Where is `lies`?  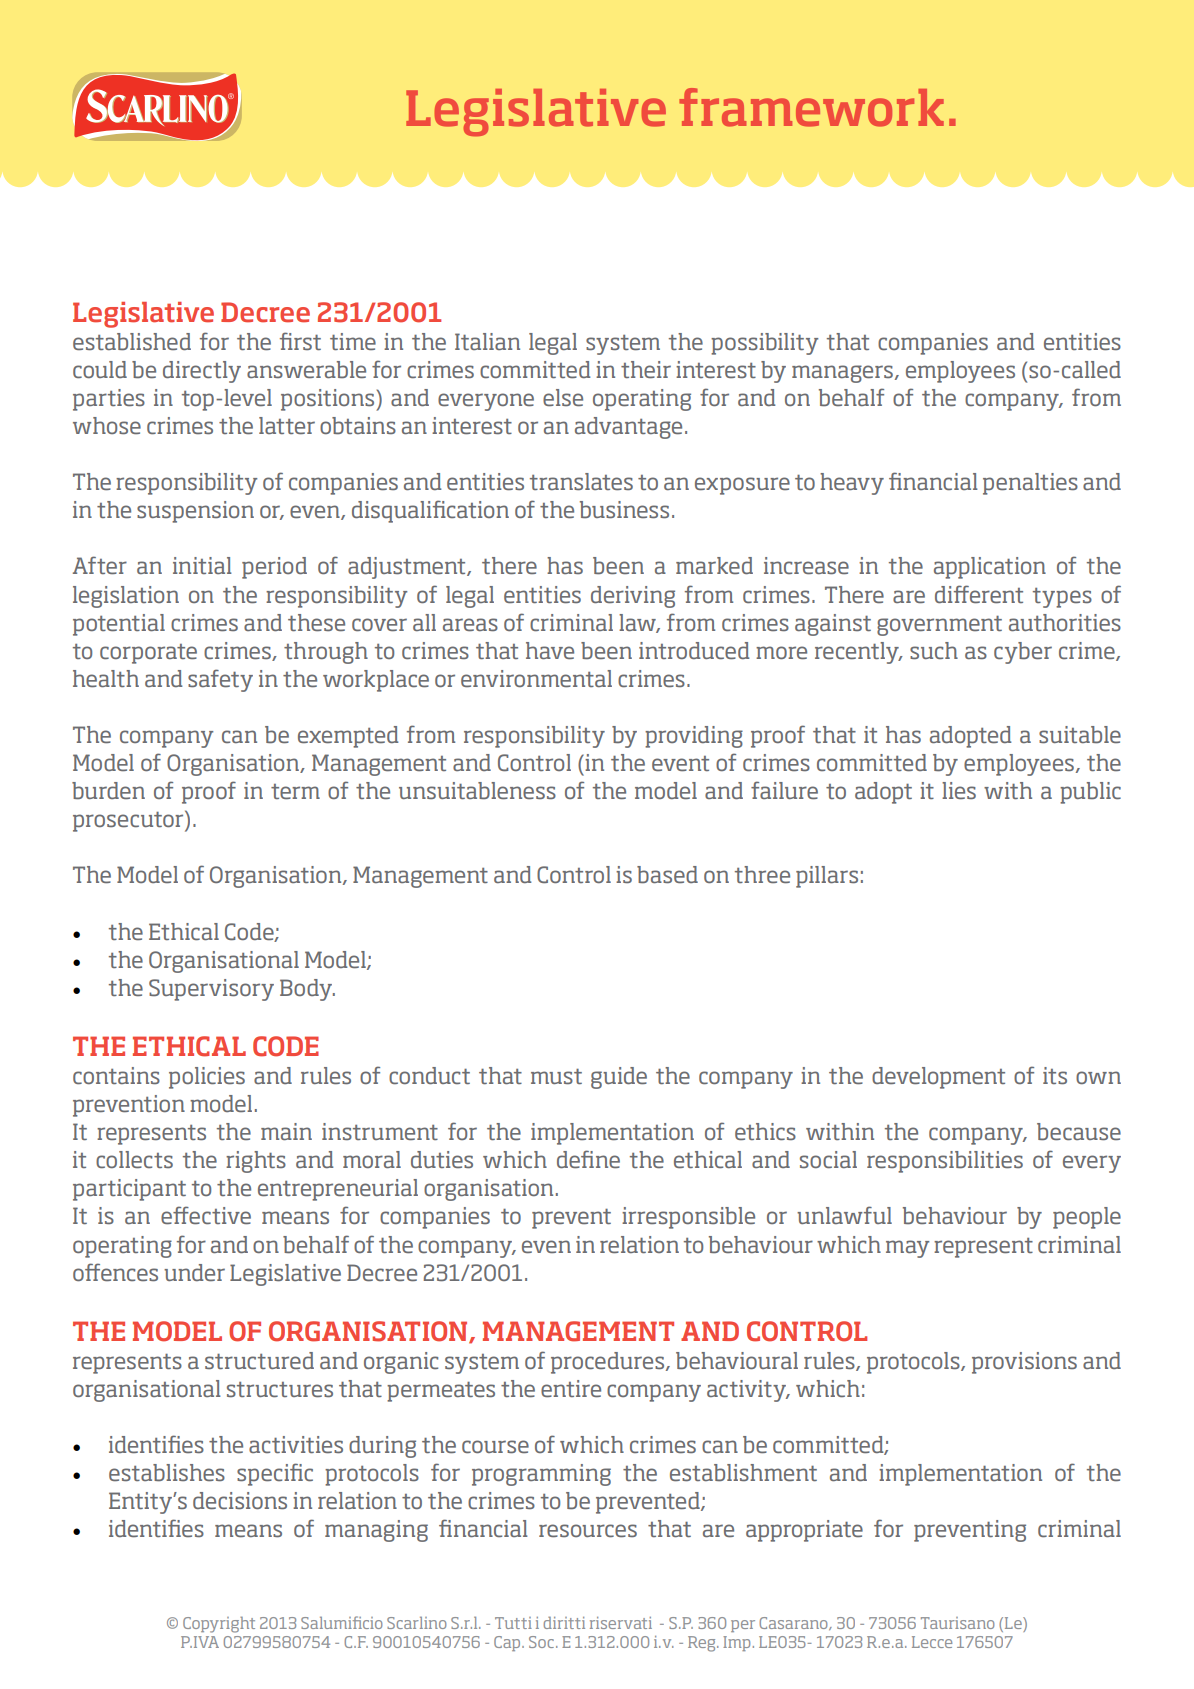
lies is located at coordinates (959, 791).
